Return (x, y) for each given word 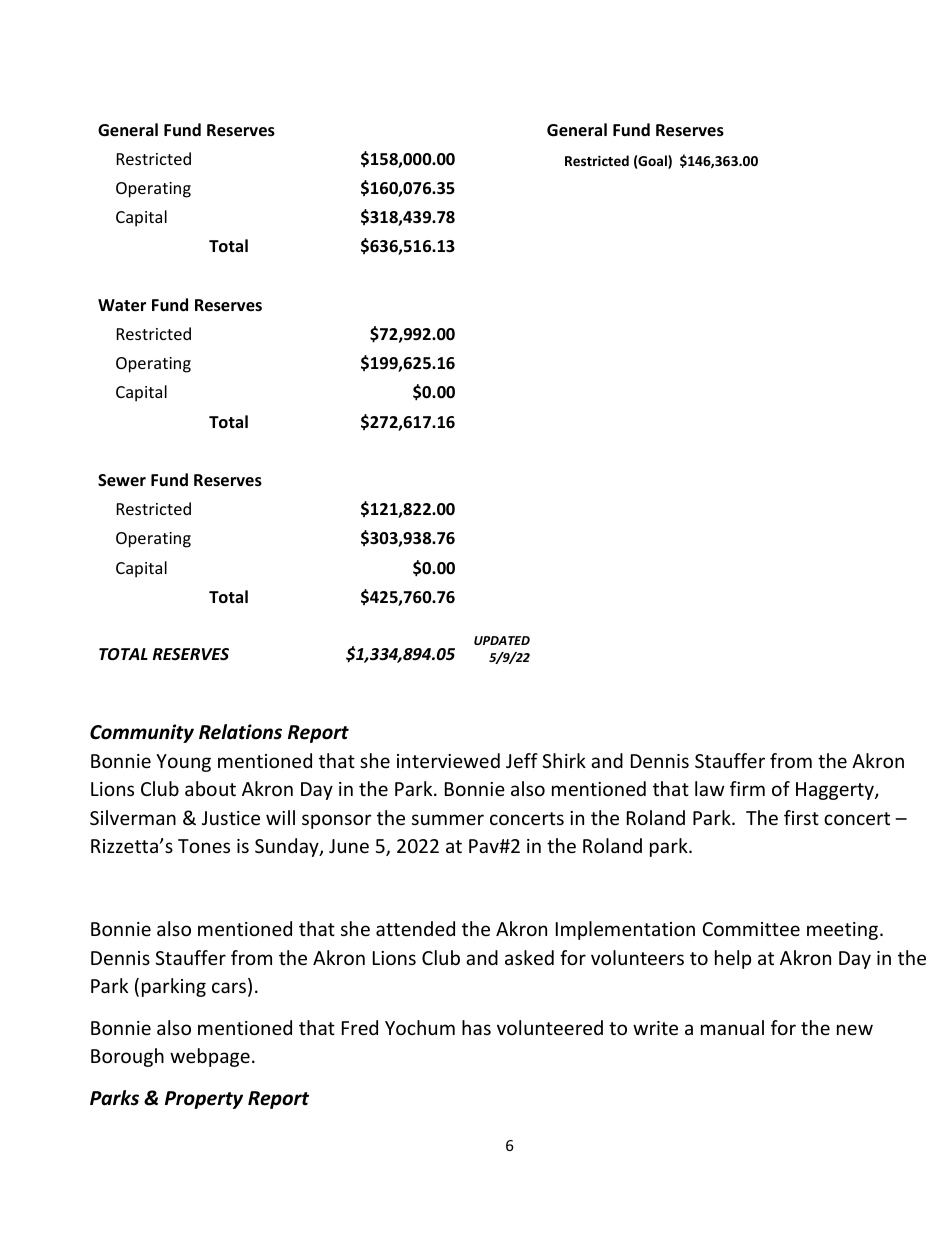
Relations (240, 732)
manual (732, 1027)
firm (747, 788)
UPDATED (502, 640)
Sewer (122, 480)
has (476, 1027)
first (801, 817)
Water (122, 305)
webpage (210, 1057)
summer (448, 819)
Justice (231, 818)
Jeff (522, 760)
